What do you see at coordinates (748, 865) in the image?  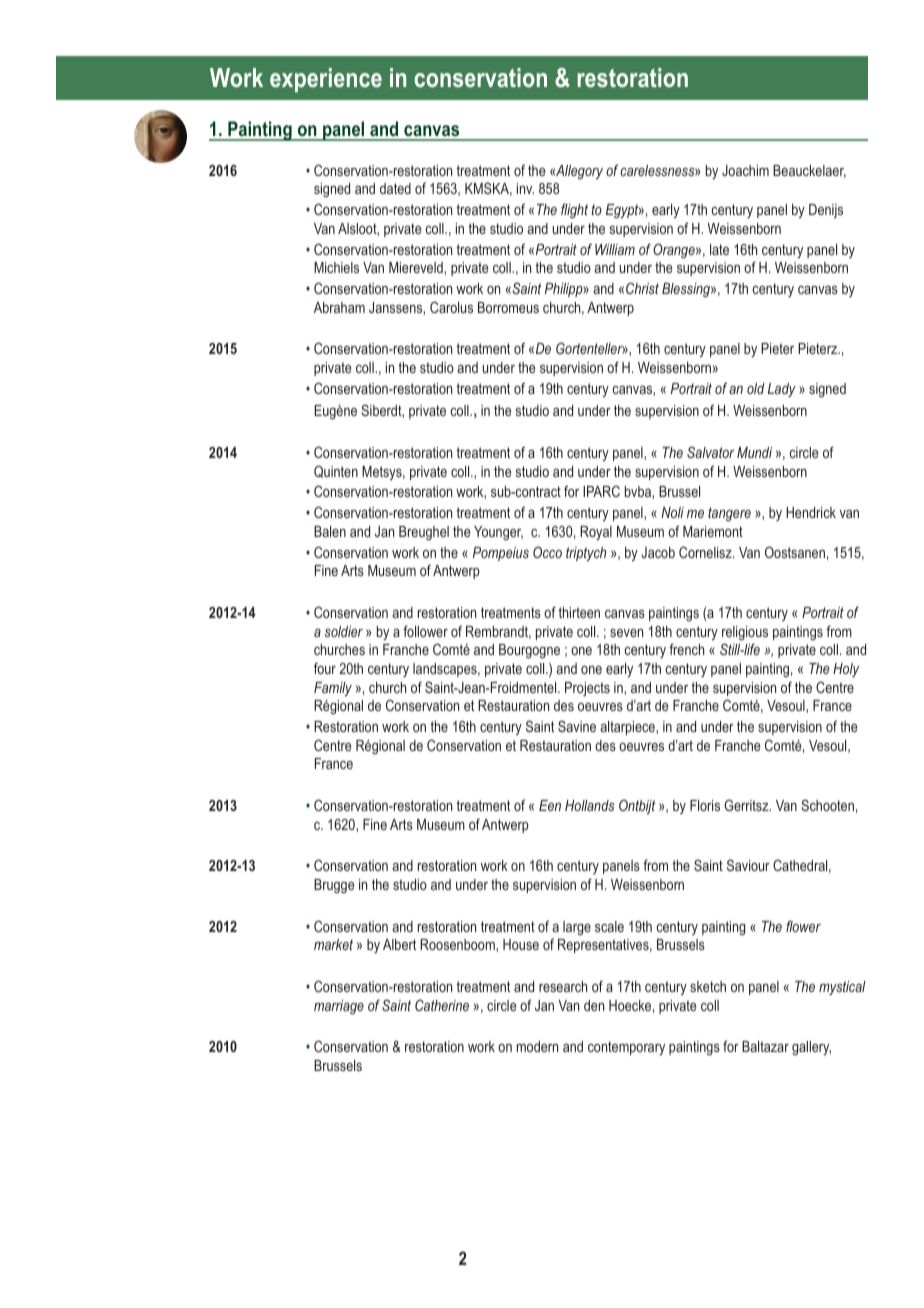 I see `Saviour` at bounding box center [748, 865].
